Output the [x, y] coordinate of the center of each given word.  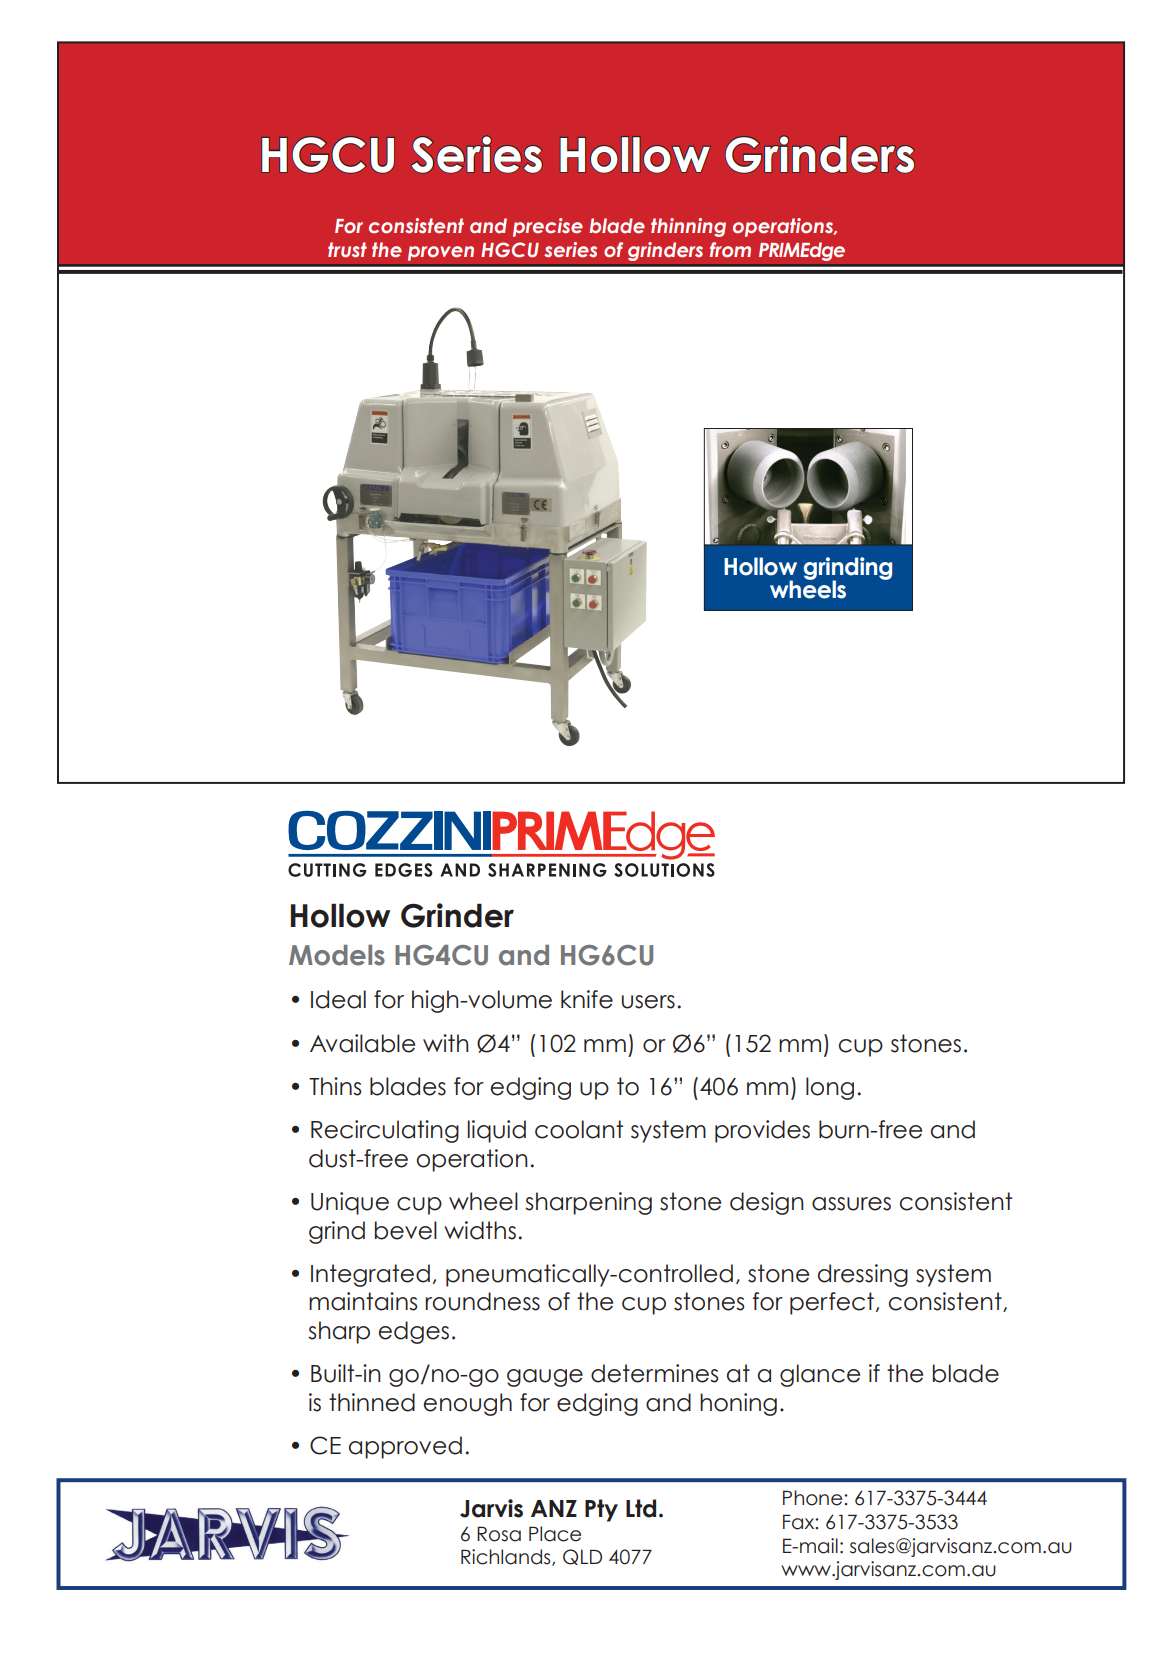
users [648, 1002]
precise [548, 227]
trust [347, 250]
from [730, 249]
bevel [406, 1230]
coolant [579, 1129]
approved [405, 1447]
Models [337, 955]
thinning [688, 227]
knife [587, 999]
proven [441, 253]
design [767, 1203]
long [830, 1088]
